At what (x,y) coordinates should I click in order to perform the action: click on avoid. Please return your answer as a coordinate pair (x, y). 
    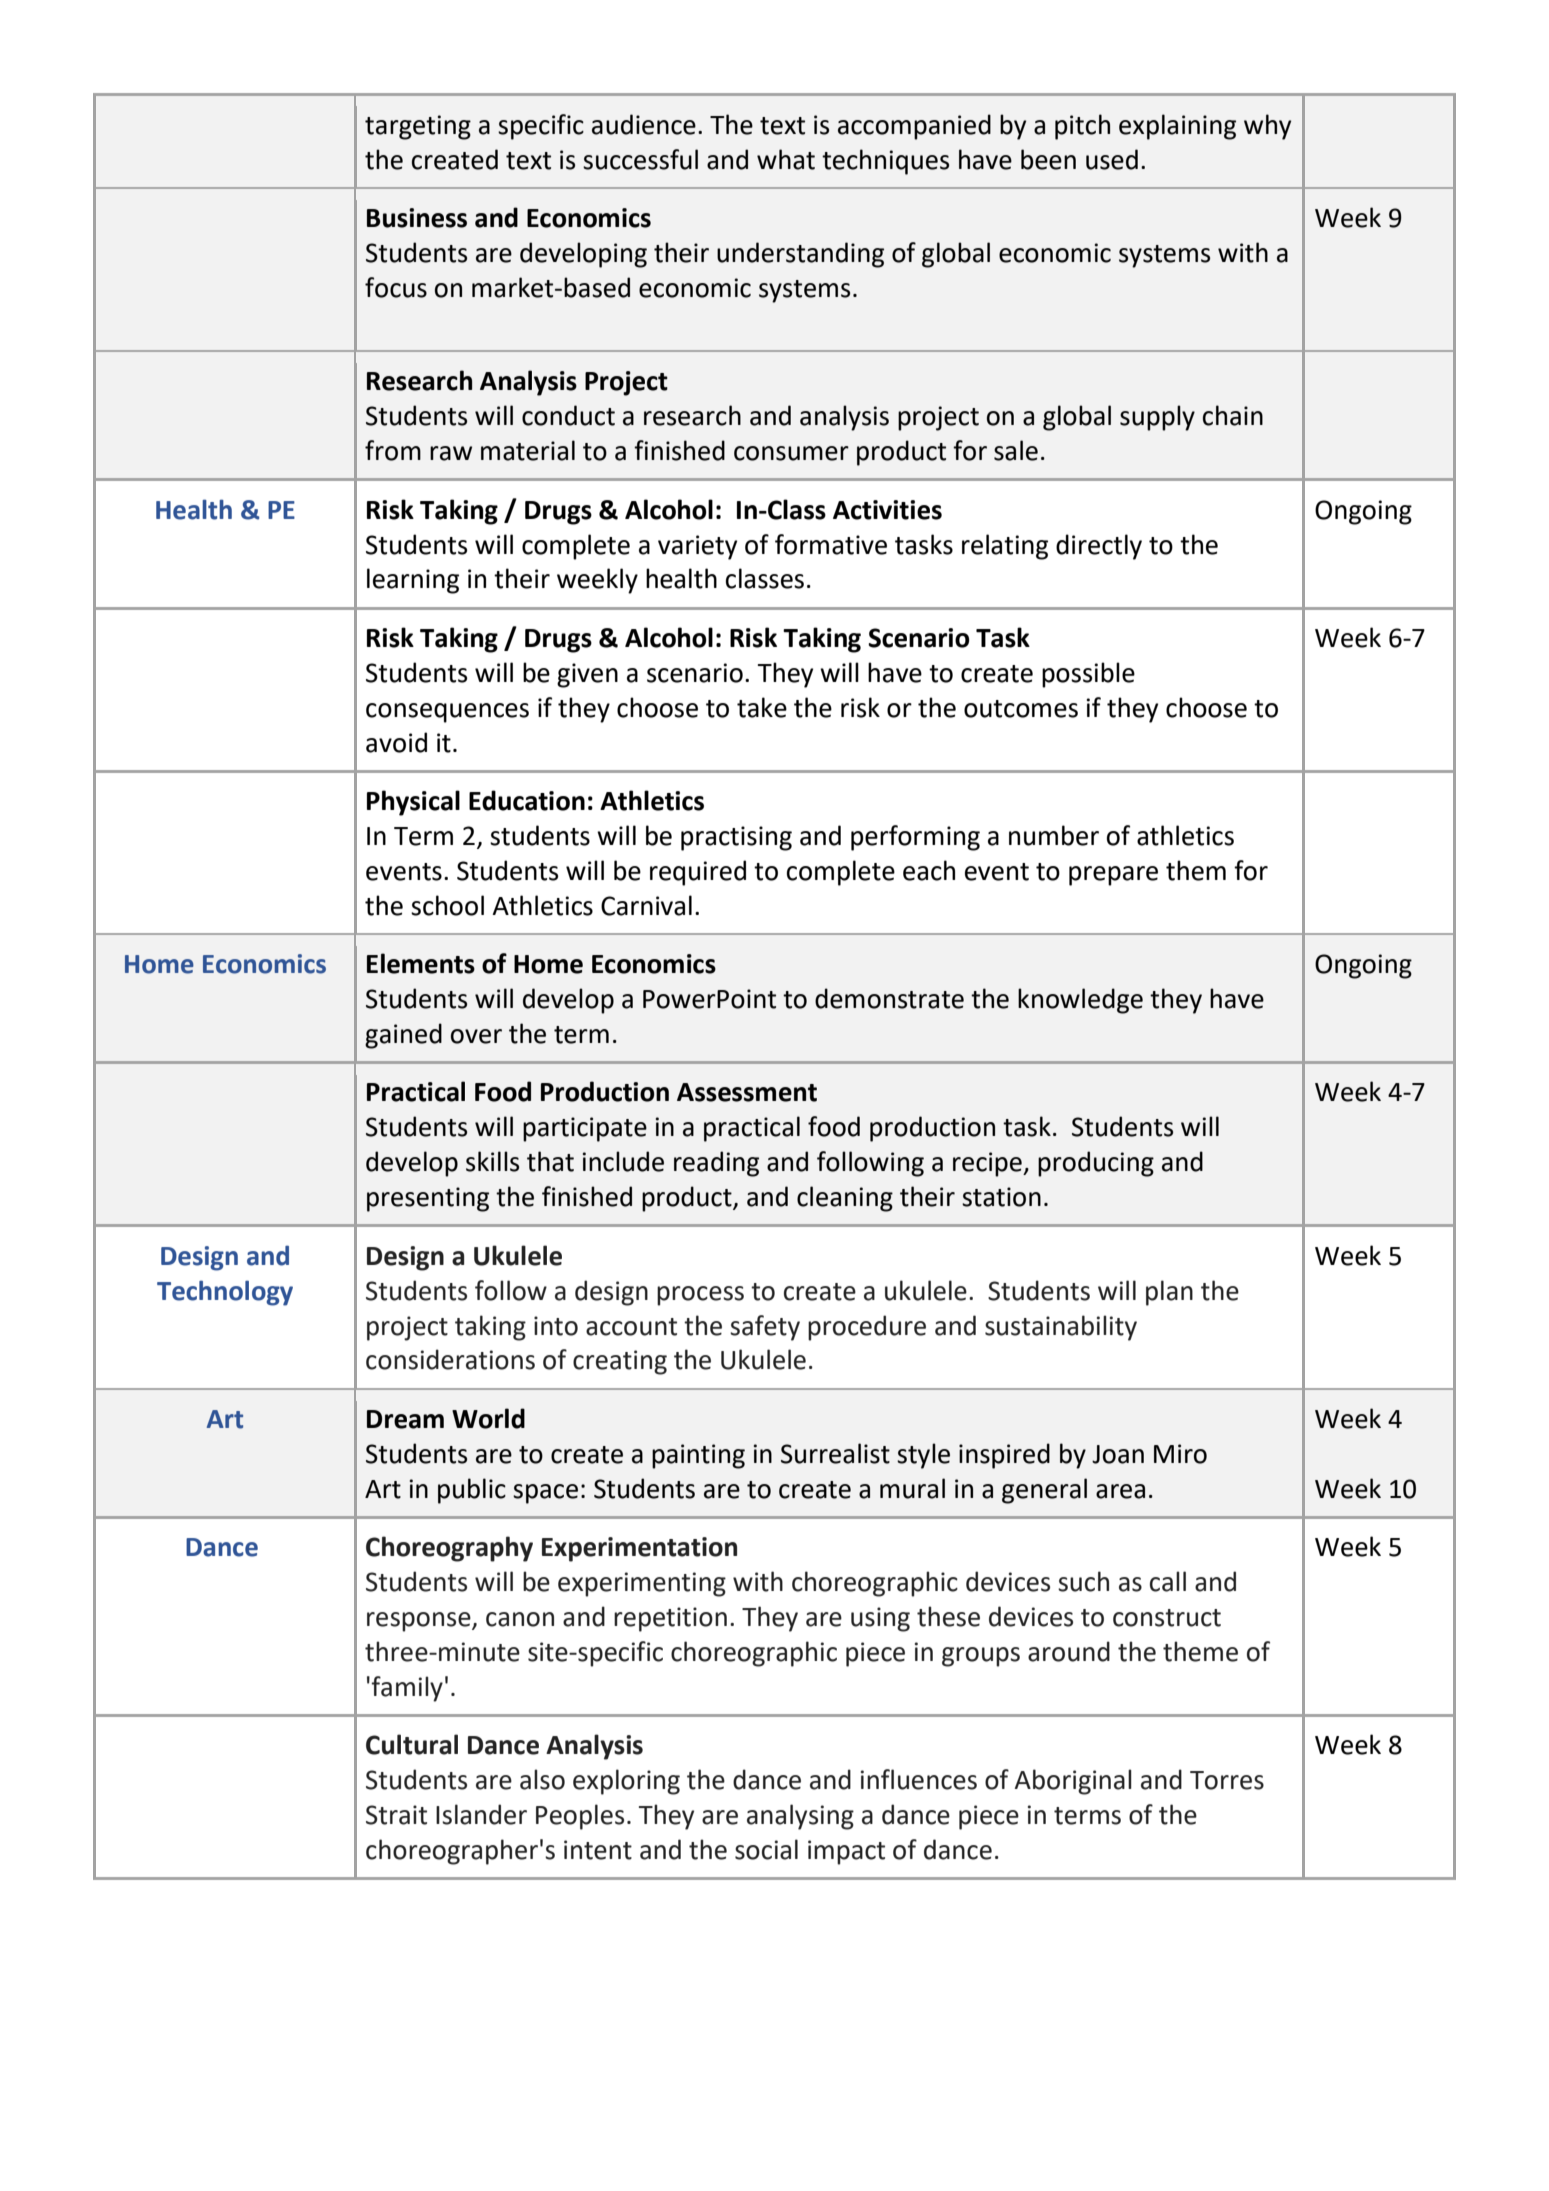
    Looking at the image, I should click on (396, 742).
